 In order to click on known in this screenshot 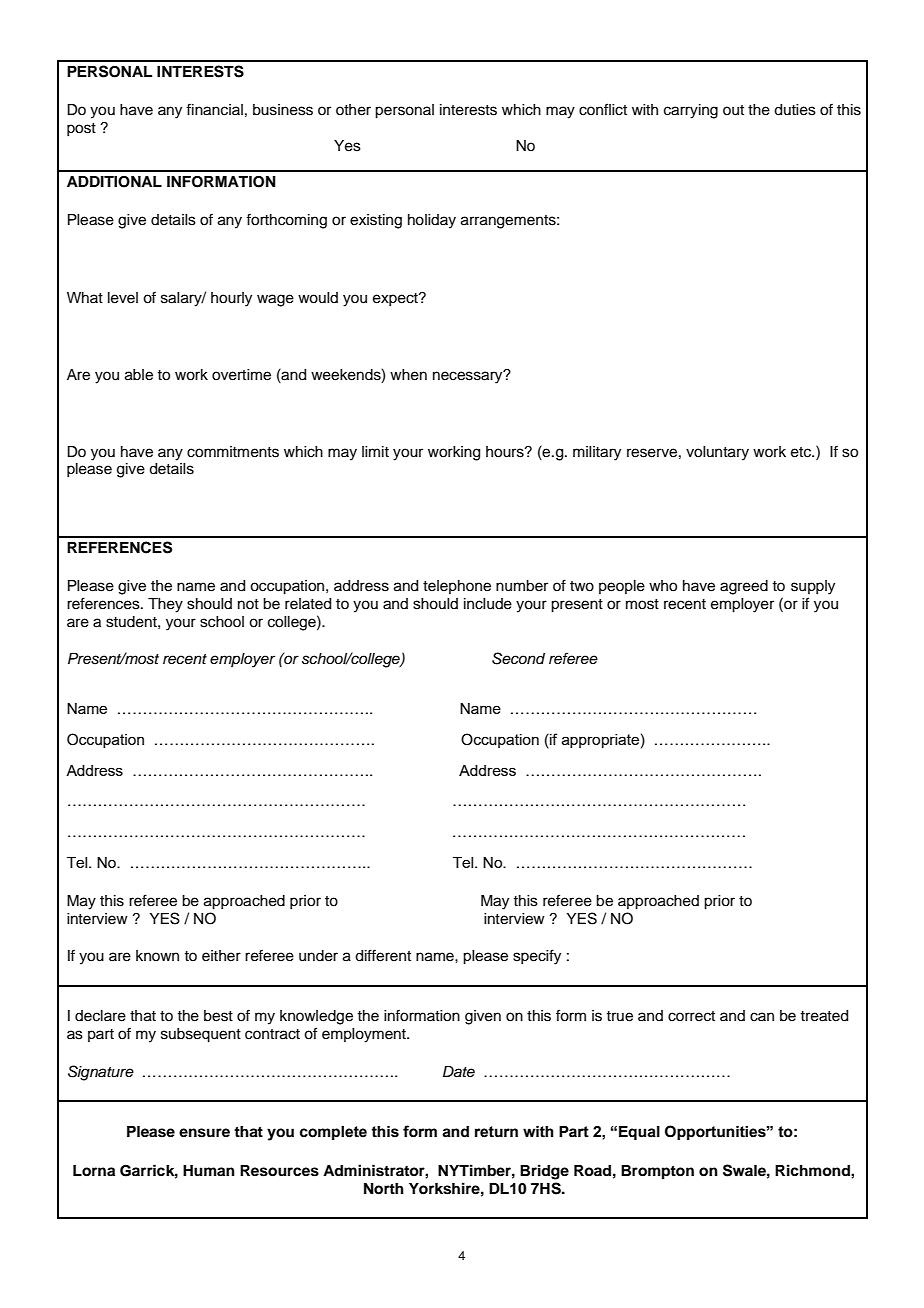, I will do `click(157, 955)`.
